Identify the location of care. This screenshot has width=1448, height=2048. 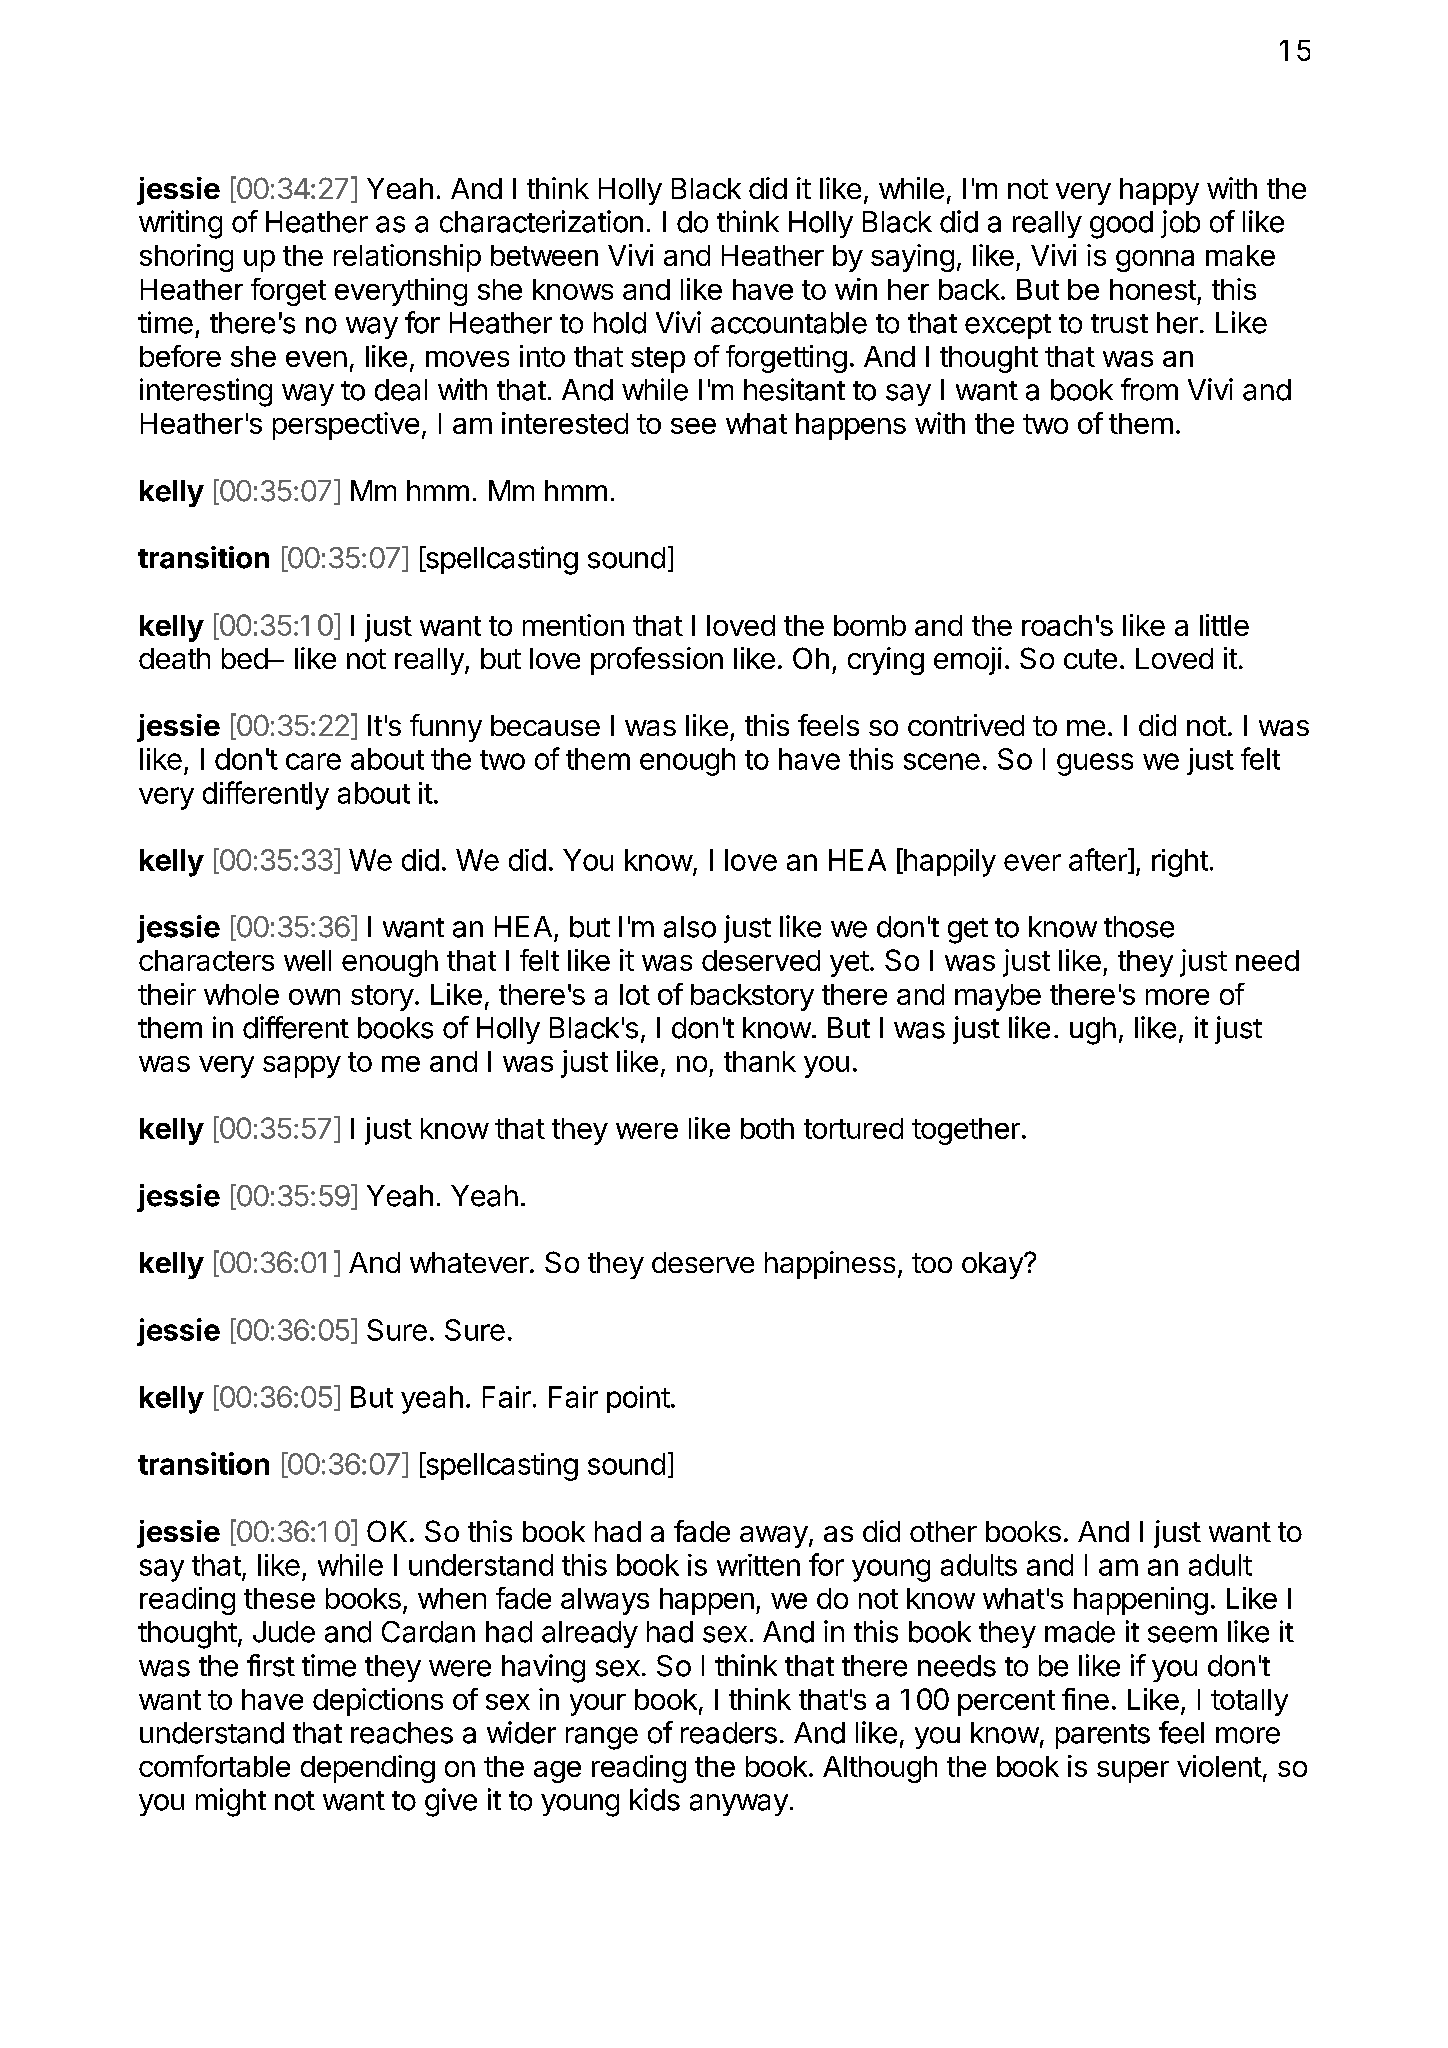
(313, 761).
